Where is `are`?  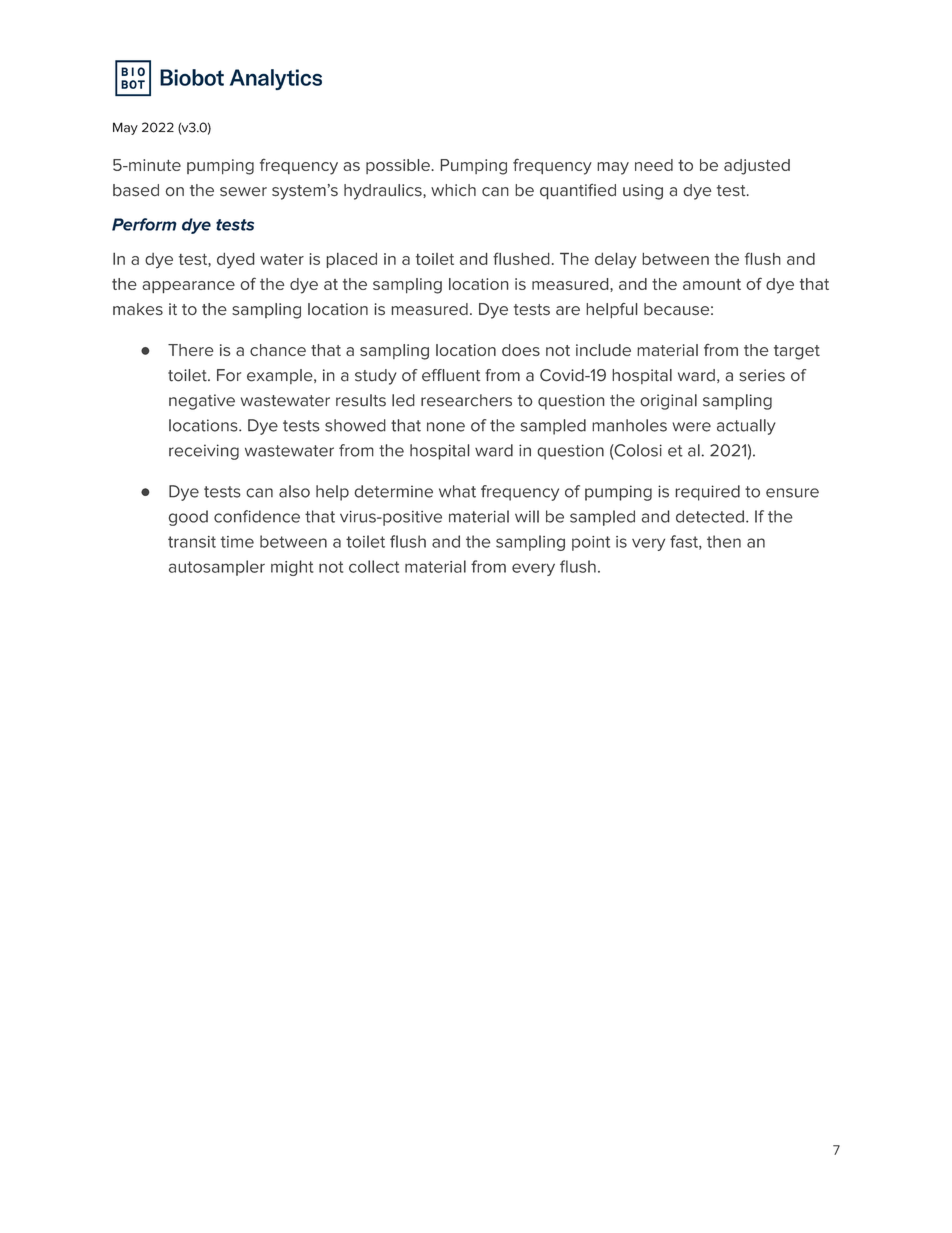 are is located at coordinates (568, 311).
